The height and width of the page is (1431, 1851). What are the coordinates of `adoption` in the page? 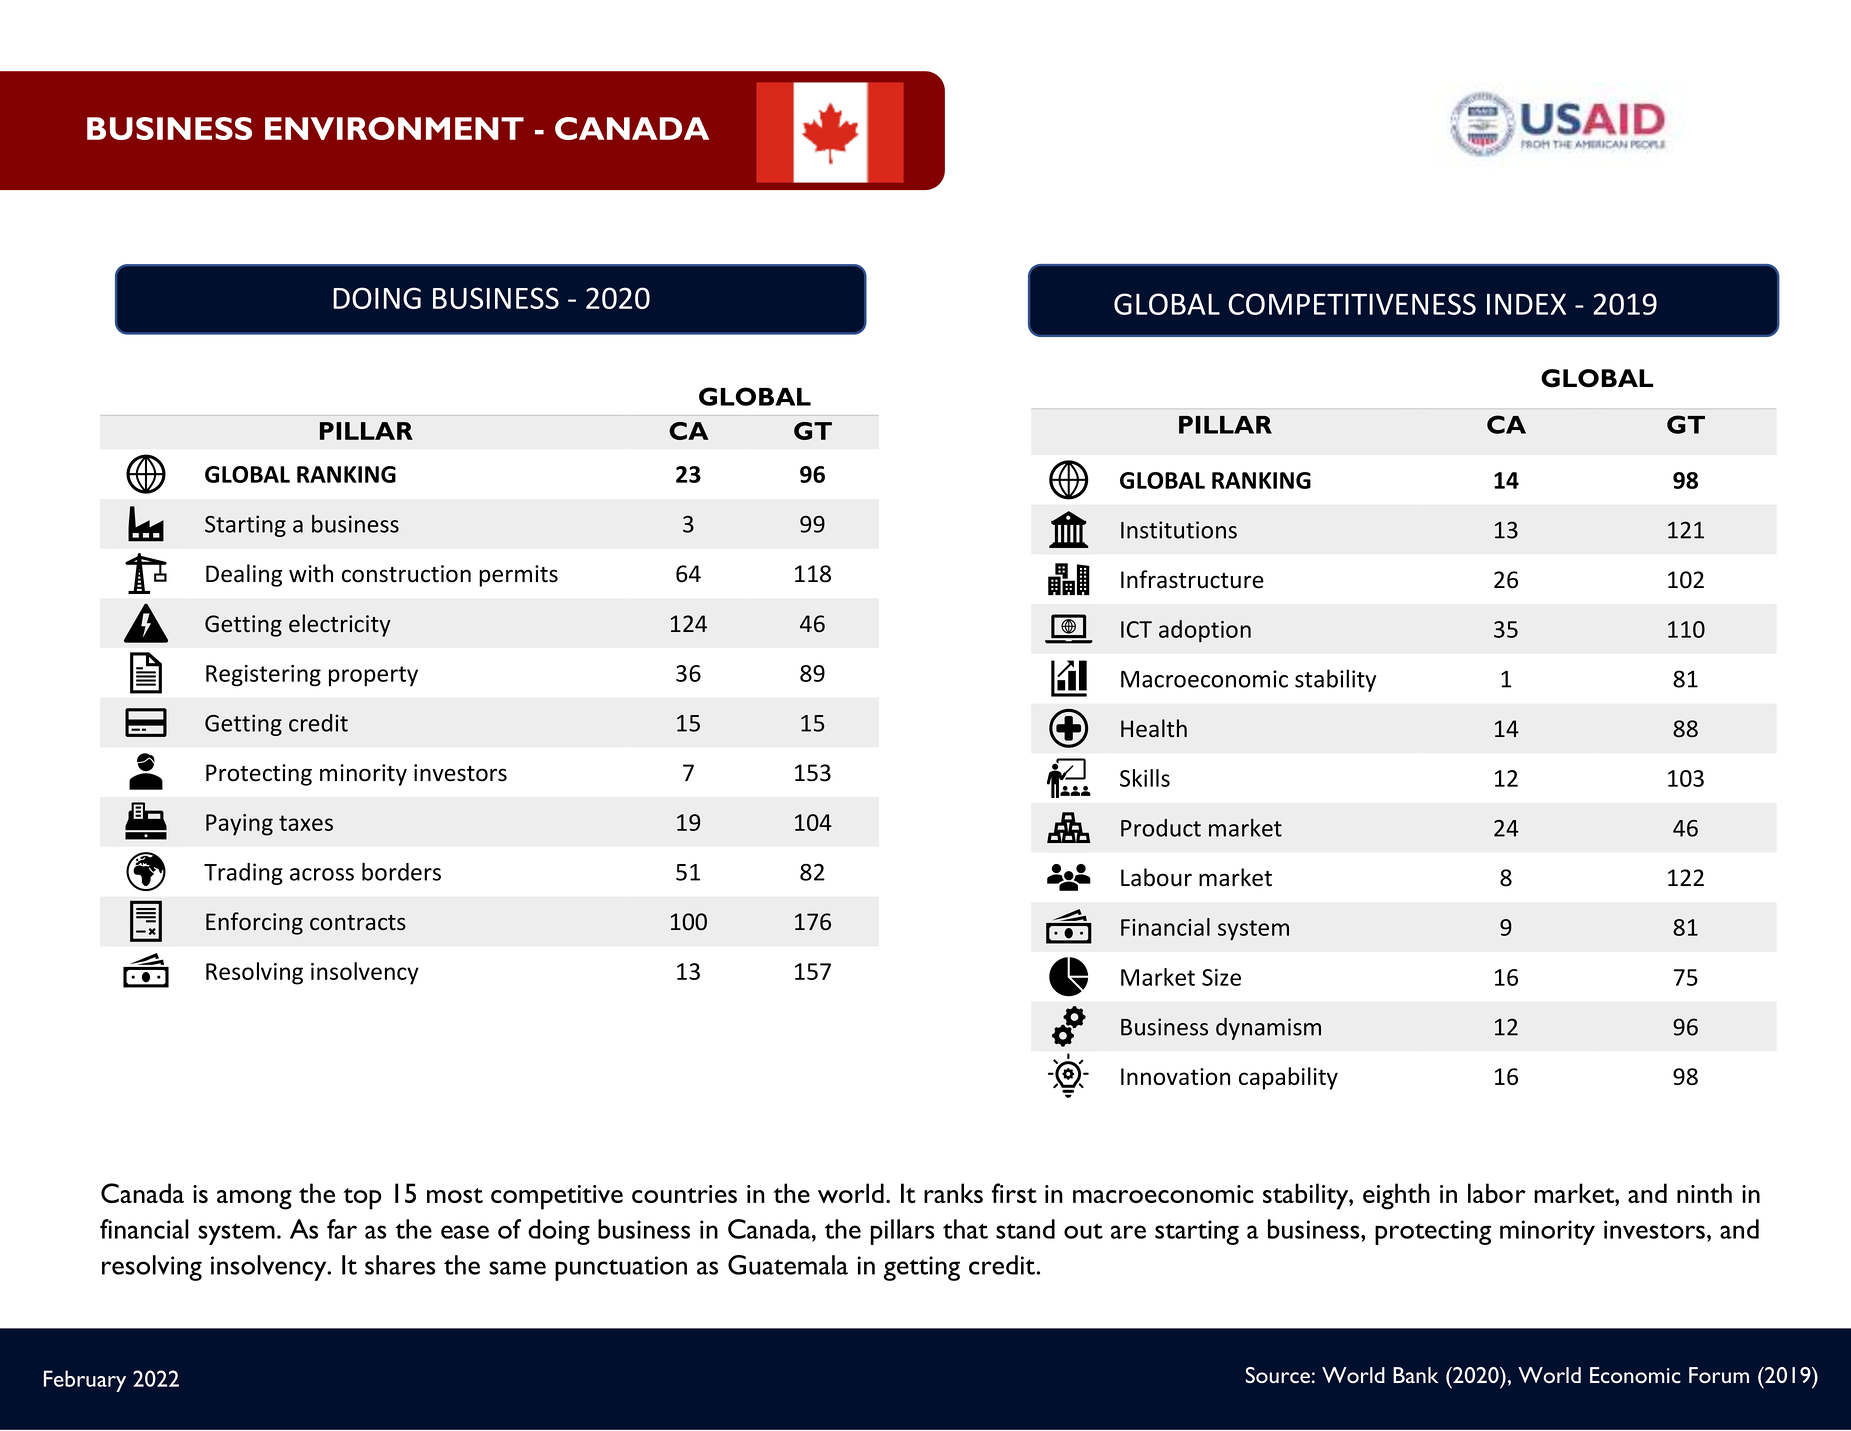 It's located at (1205, 631).
